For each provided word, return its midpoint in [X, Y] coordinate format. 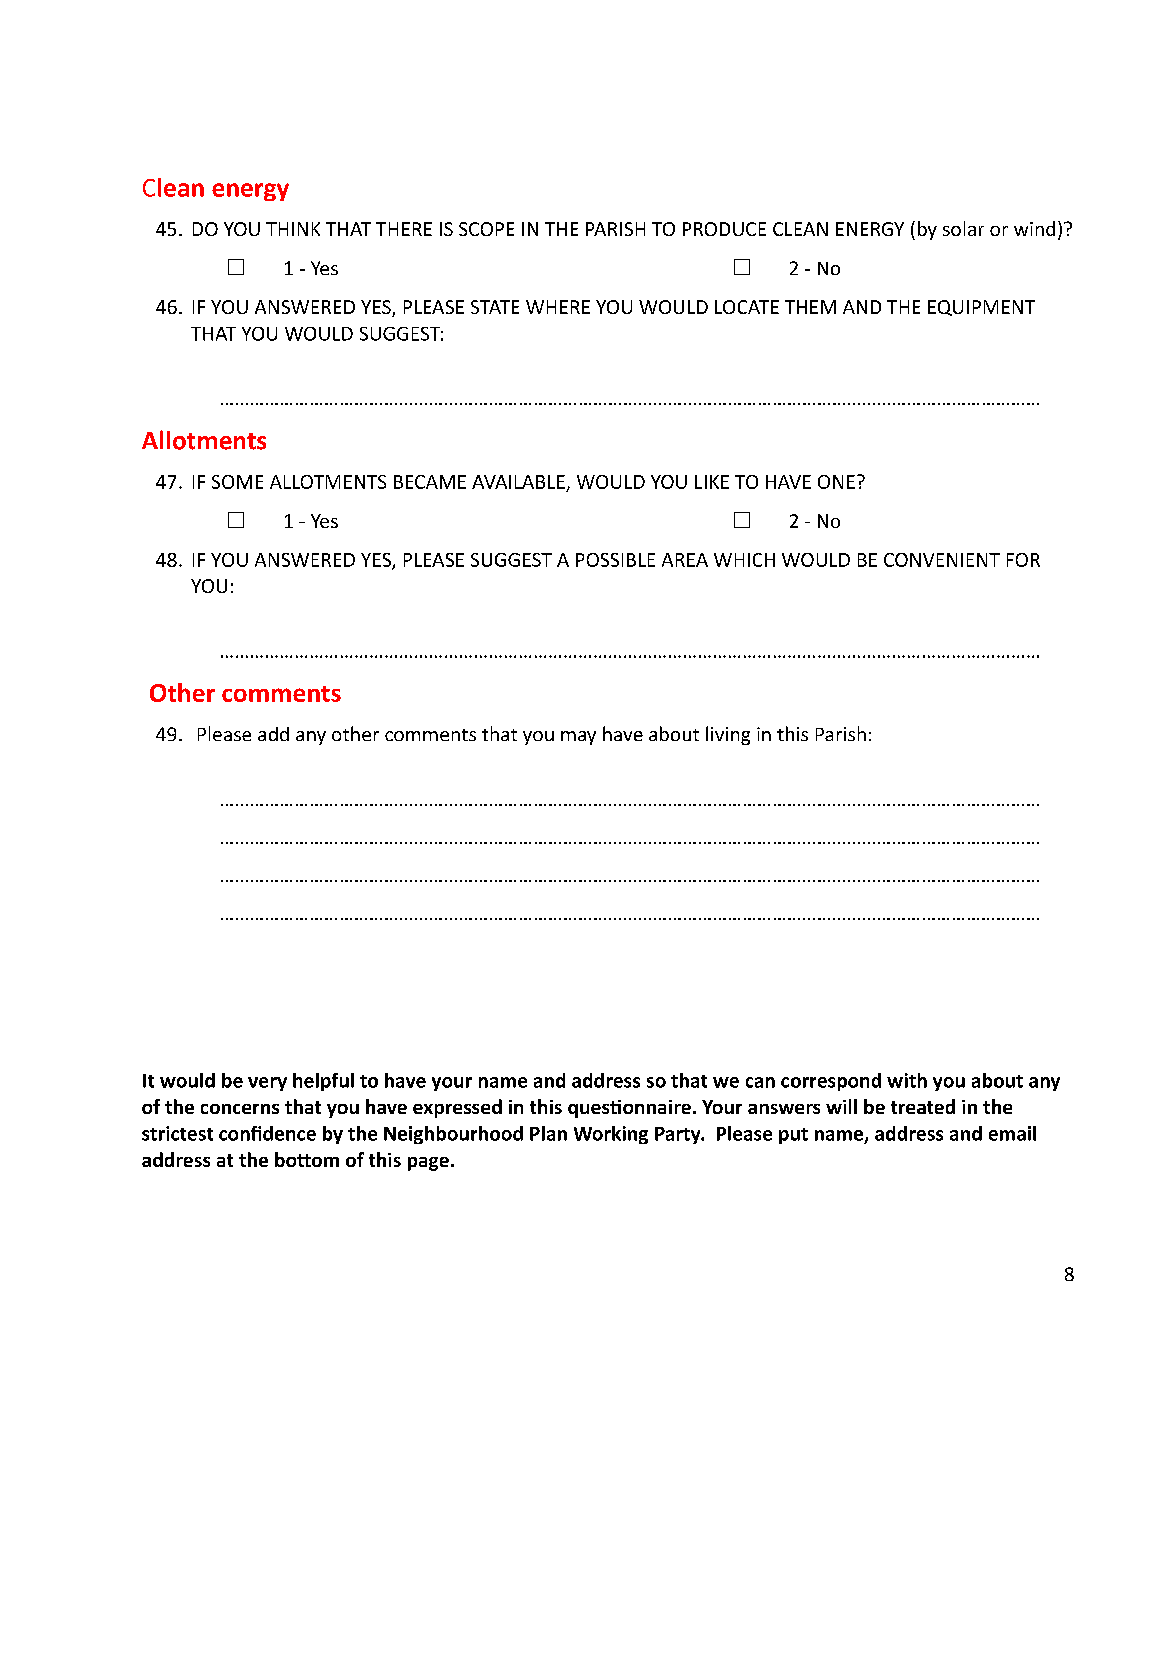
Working [611, 1135]
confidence [267, 1133]
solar [963, 228]
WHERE [558, 307]
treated [923, 1106]
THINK [293, 229]
